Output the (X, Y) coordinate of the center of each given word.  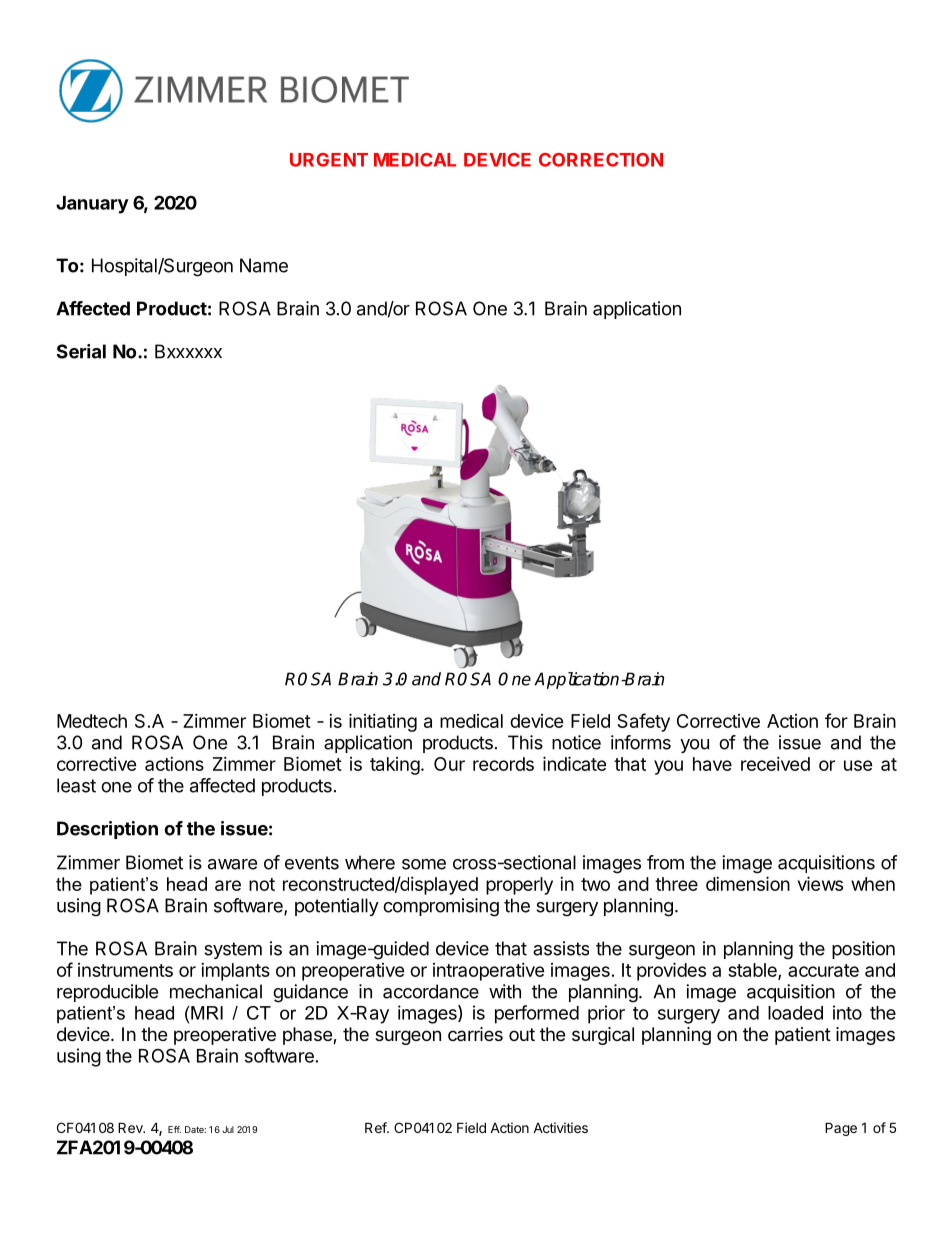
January (92, 205)
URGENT (329, 160)
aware (232, 864)
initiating (383, 722)
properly (519, 886)
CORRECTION (601, 160)
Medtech (92, 721)
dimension (748, 883)
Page (841, 1129)
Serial (81, 351)
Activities (560, 1127)
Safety (643, 722)
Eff (174, 1129)
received (775, 764)
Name (264, 265)
